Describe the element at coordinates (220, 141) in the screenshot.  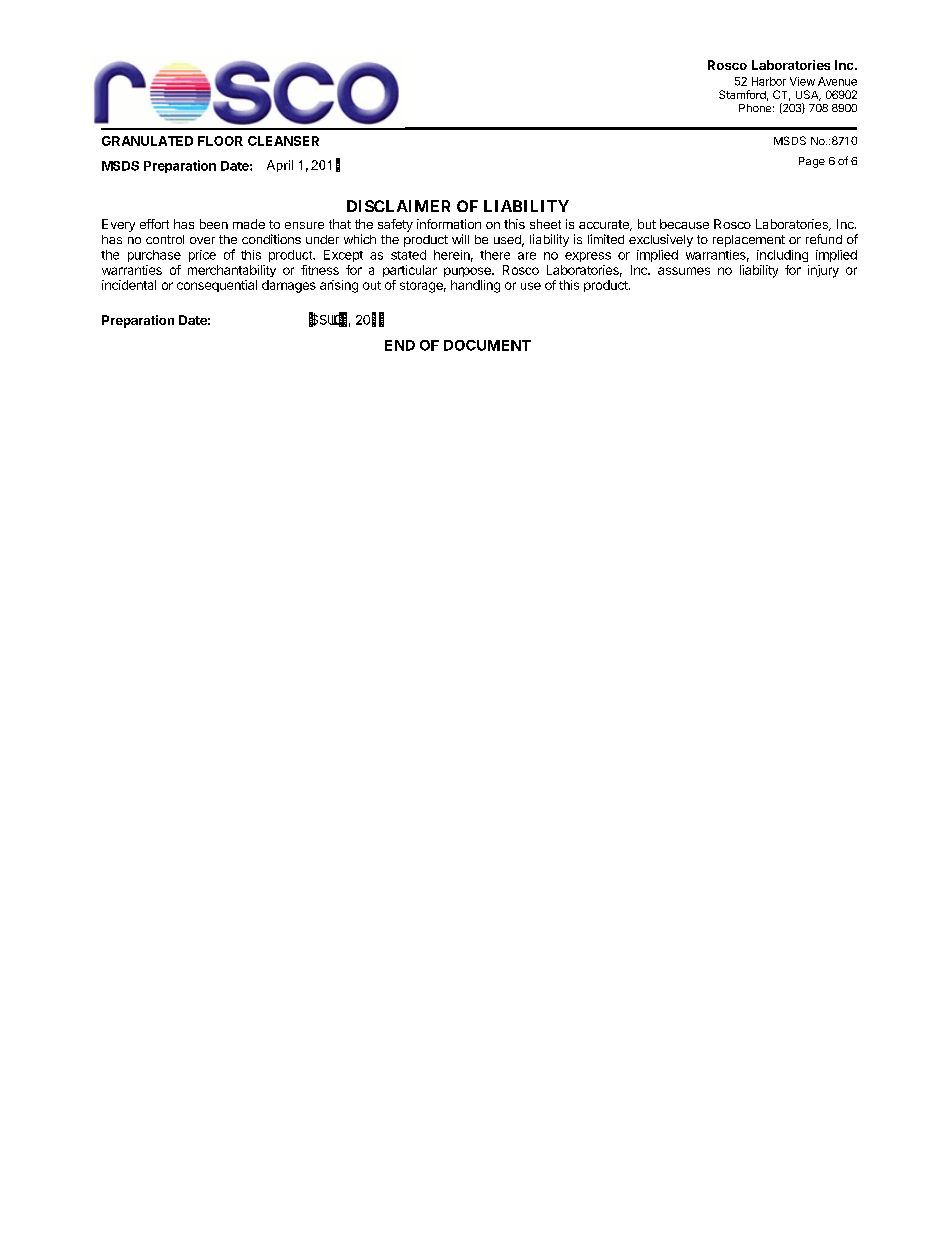
I see `FLOOR` at that location.
